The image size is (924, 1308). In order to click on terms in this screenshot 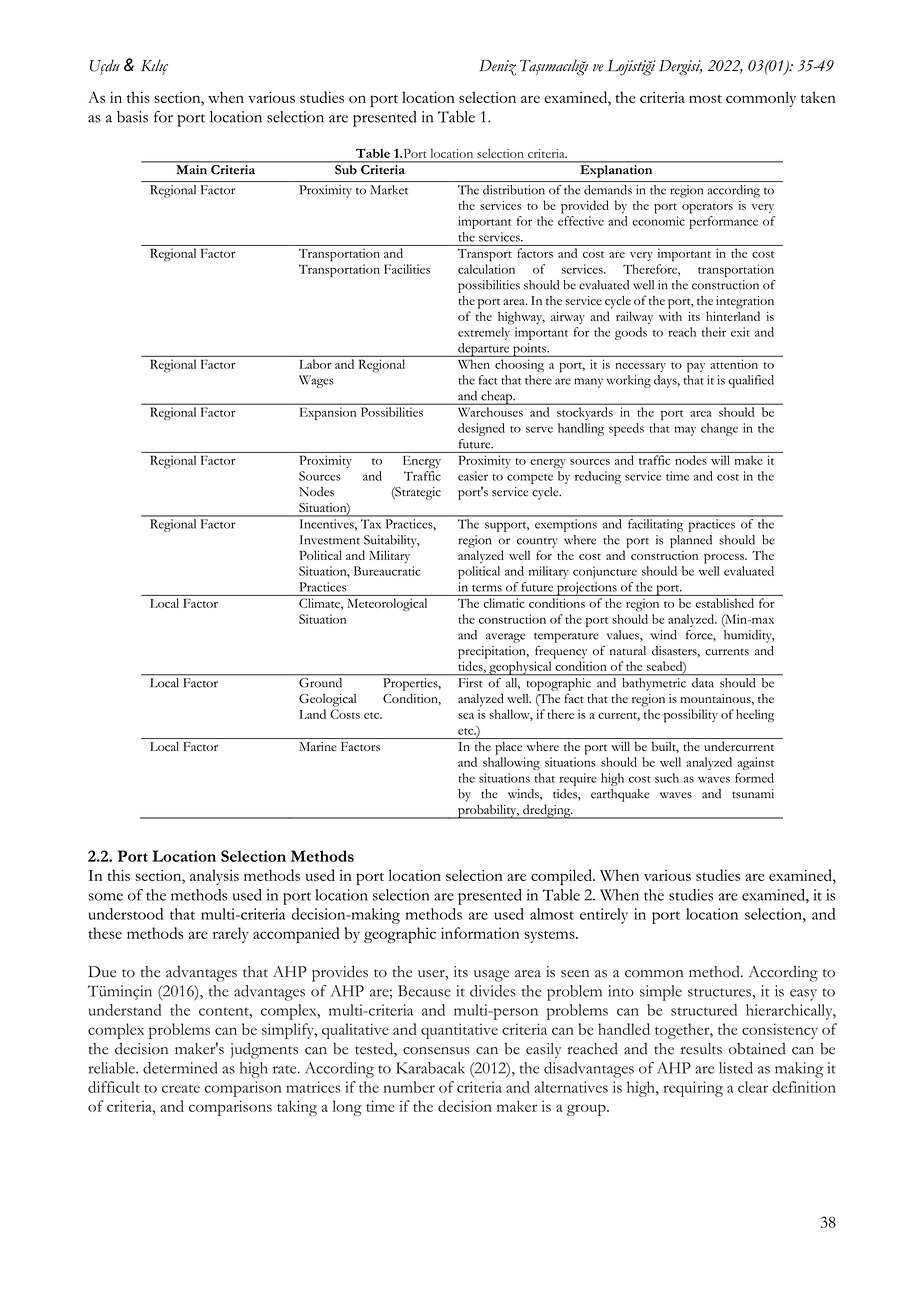, I will do `click(487, 588)`.
